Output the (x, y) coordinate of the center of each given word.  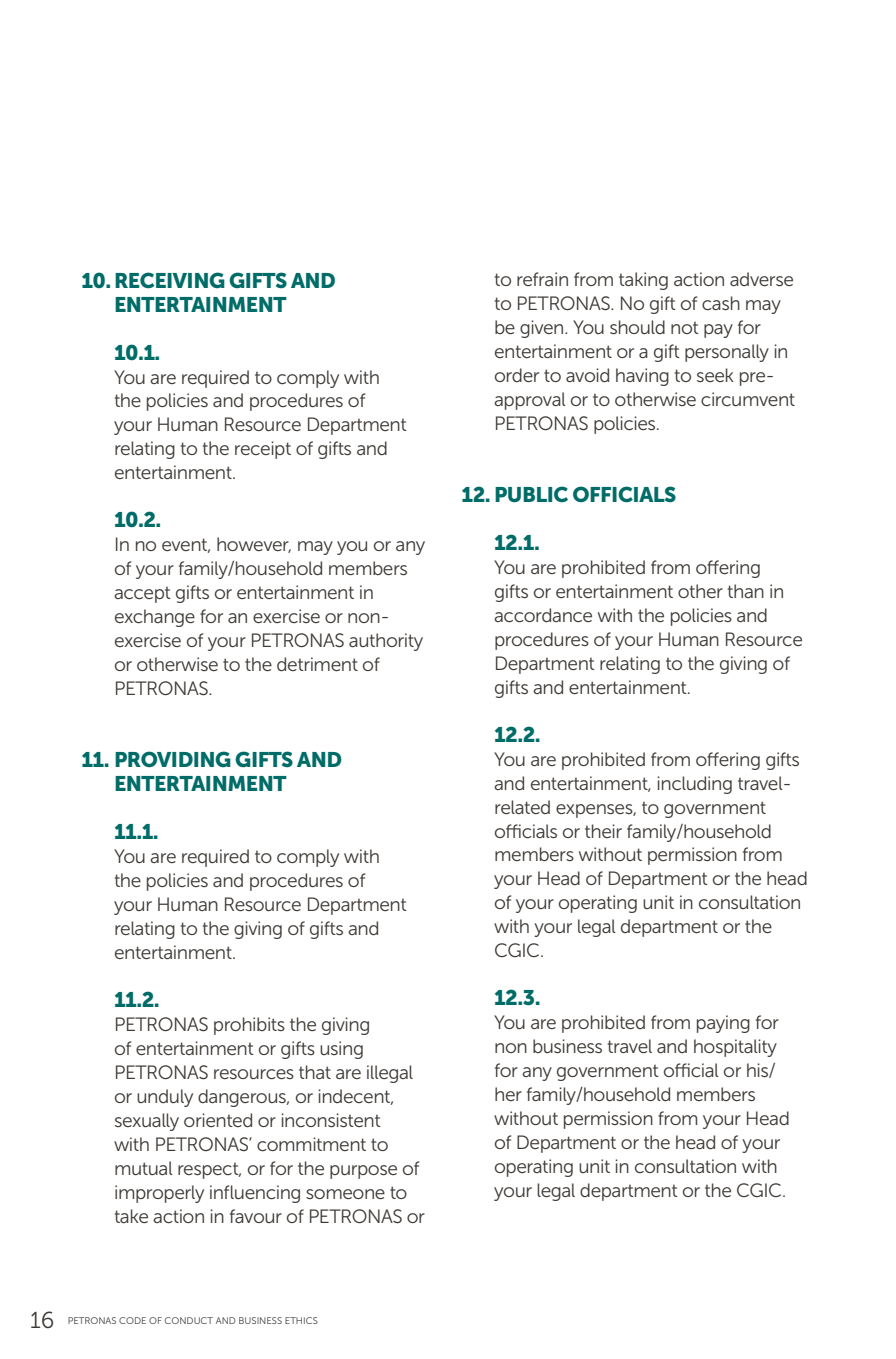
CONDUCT (189, 1320)
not (685, 328)
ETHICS (301, 1320)
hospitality (735, 1048)
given (543, 329)
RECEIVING (170, 280)
